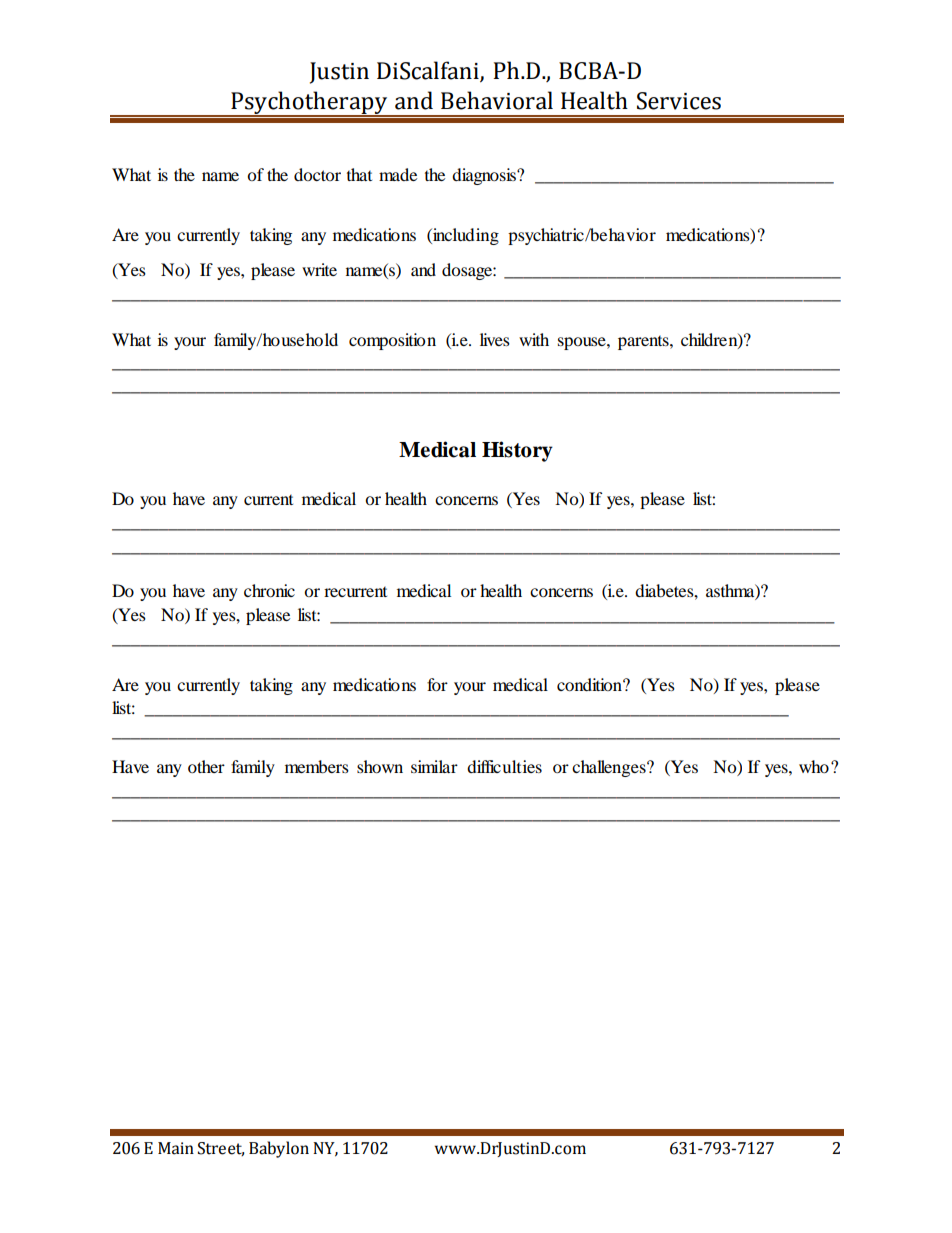 The width and height of the screenshot is (952, 1233). I want to click on challenges, so click(610, 768).
